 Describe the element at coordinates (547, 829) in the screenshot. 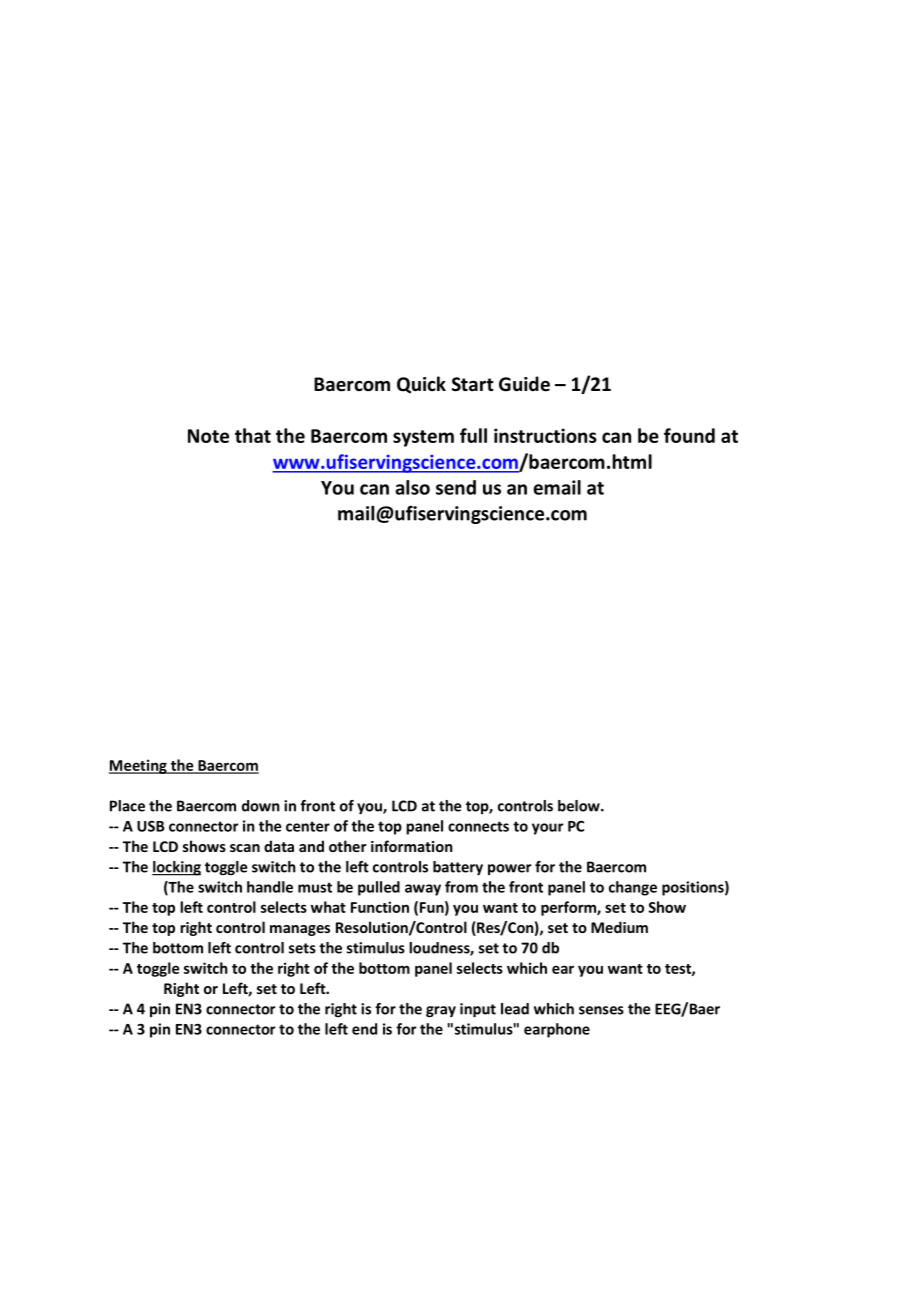

I see `your` at that location.
